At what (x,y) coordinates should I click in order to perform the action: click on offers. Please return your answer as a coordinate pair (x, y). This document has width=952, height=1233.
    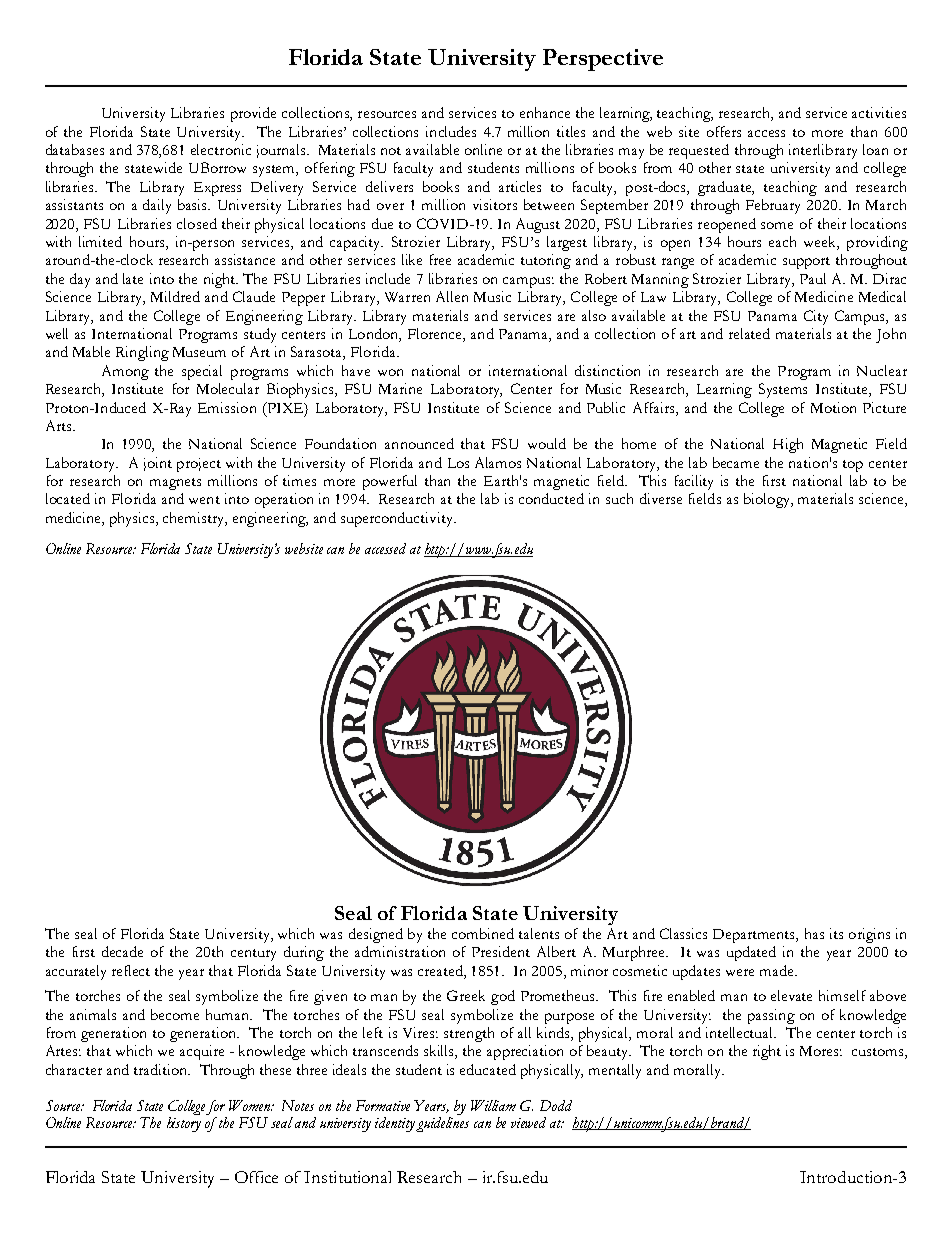
    Looking at the image, I should click on (724, 131).
